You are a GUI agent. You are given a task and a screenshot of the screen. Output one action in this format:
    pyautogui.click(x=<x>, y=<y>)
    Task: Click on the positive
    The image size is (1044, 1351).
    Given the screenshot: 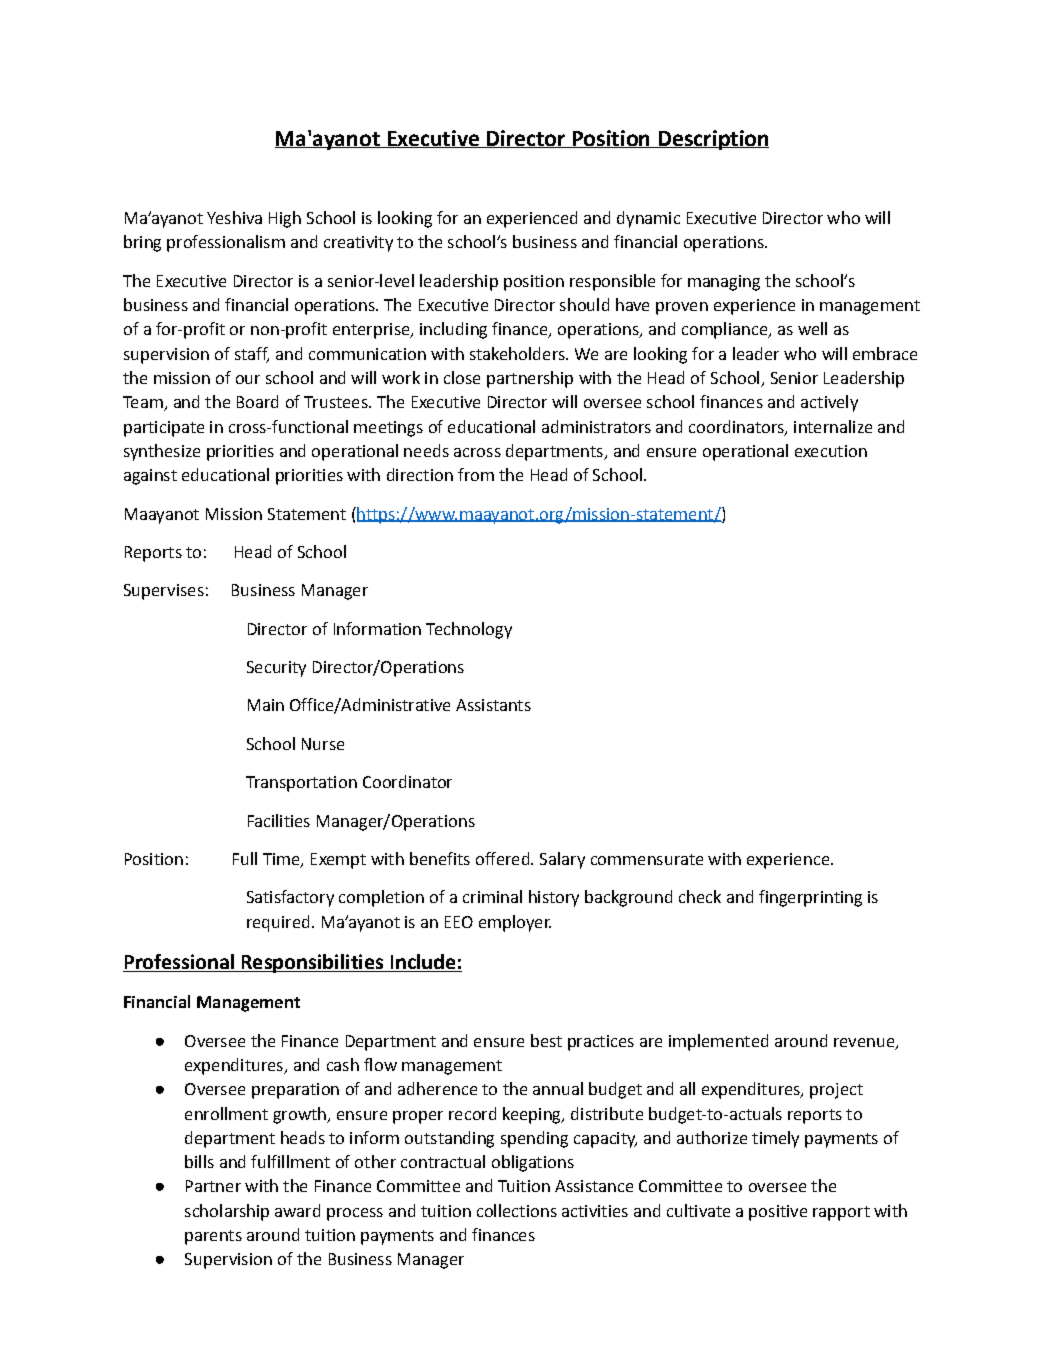 What is the action you would take?
    pyautogui.click(x=778, y=1213)
